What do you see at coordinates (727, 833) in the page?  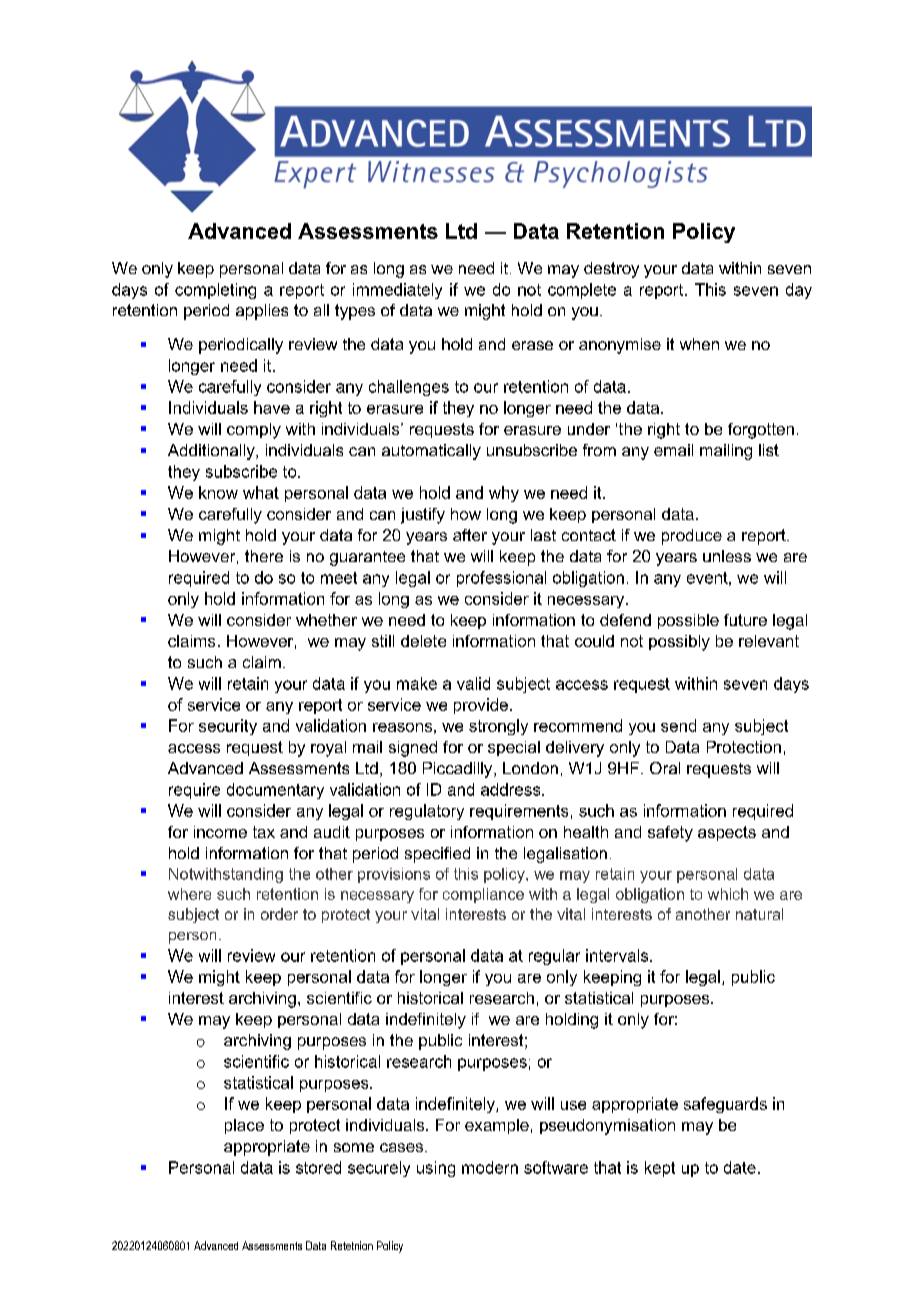 I see `aspects` at bounding box center [727, 833].
